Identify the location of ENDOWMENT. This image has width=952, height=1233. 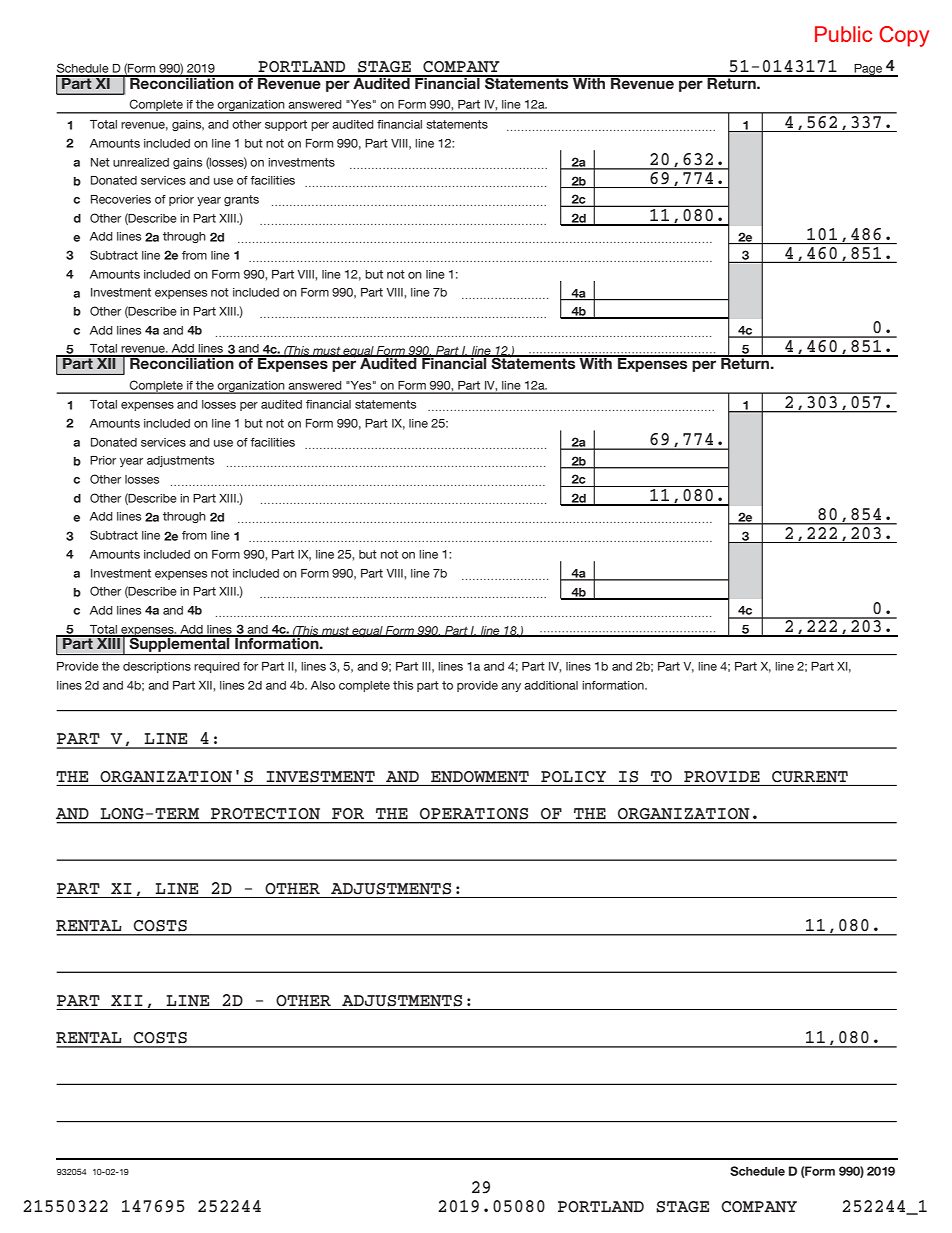
(480, 777).
